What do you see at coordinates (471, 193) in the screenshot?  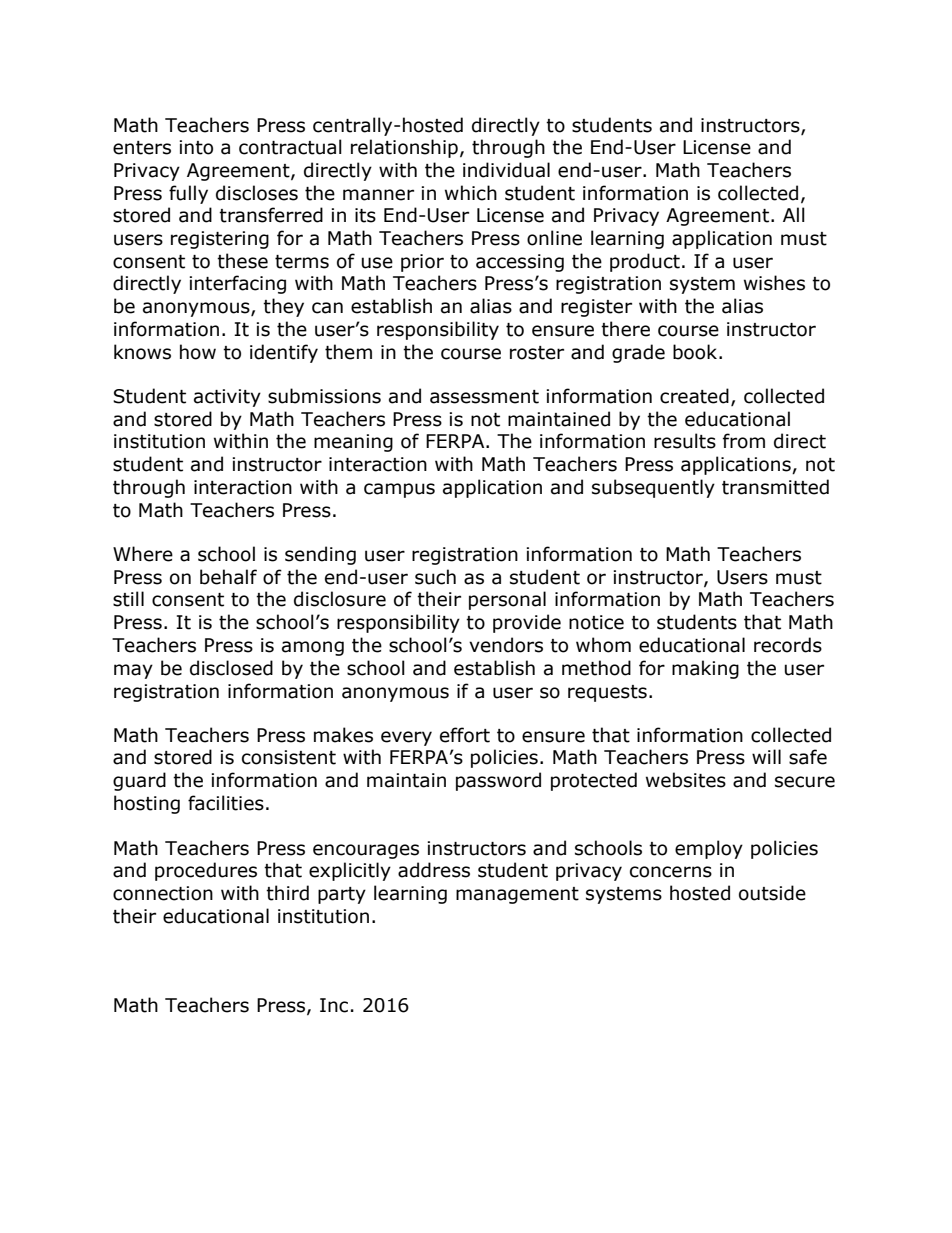 I see `which` at bounding box center [471, 193].
